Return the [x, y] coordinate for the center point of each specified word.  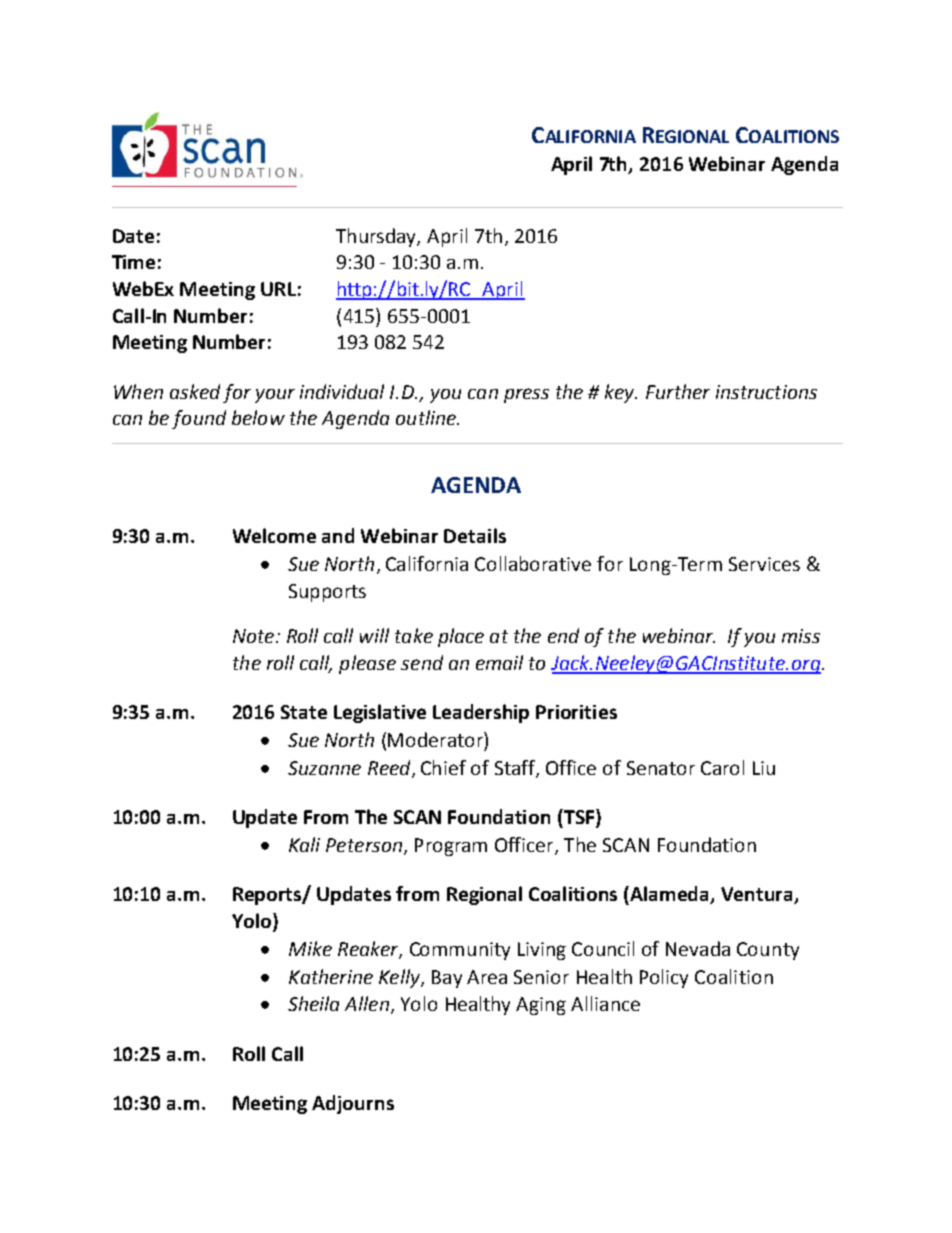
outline [427, 417]
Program [451, 847]
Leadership [481, 713]
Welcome [274, 535]
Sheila [313, 1003]
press [526, 395]
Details [475, 535]
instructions [766, 392]
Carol [722, 767]
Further [678, 391]
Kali [304, 844]
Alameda [670, 895]
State [304, 712]
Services [764, 564]
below [258, 417]
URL [278, 289]
